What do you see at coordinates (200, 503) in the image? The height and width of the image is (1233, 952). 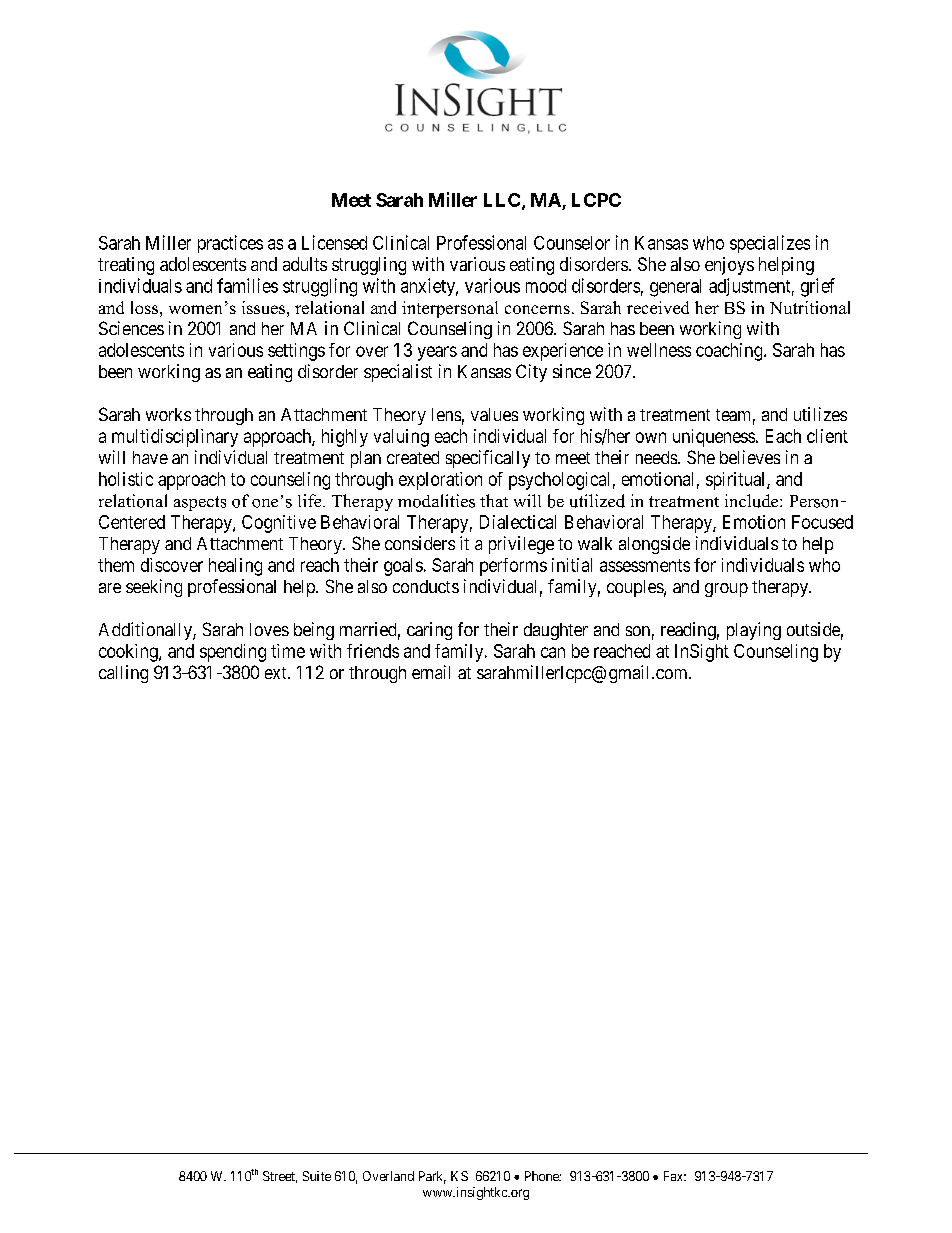 I see `aspects` at bounding box center [200, 503].
